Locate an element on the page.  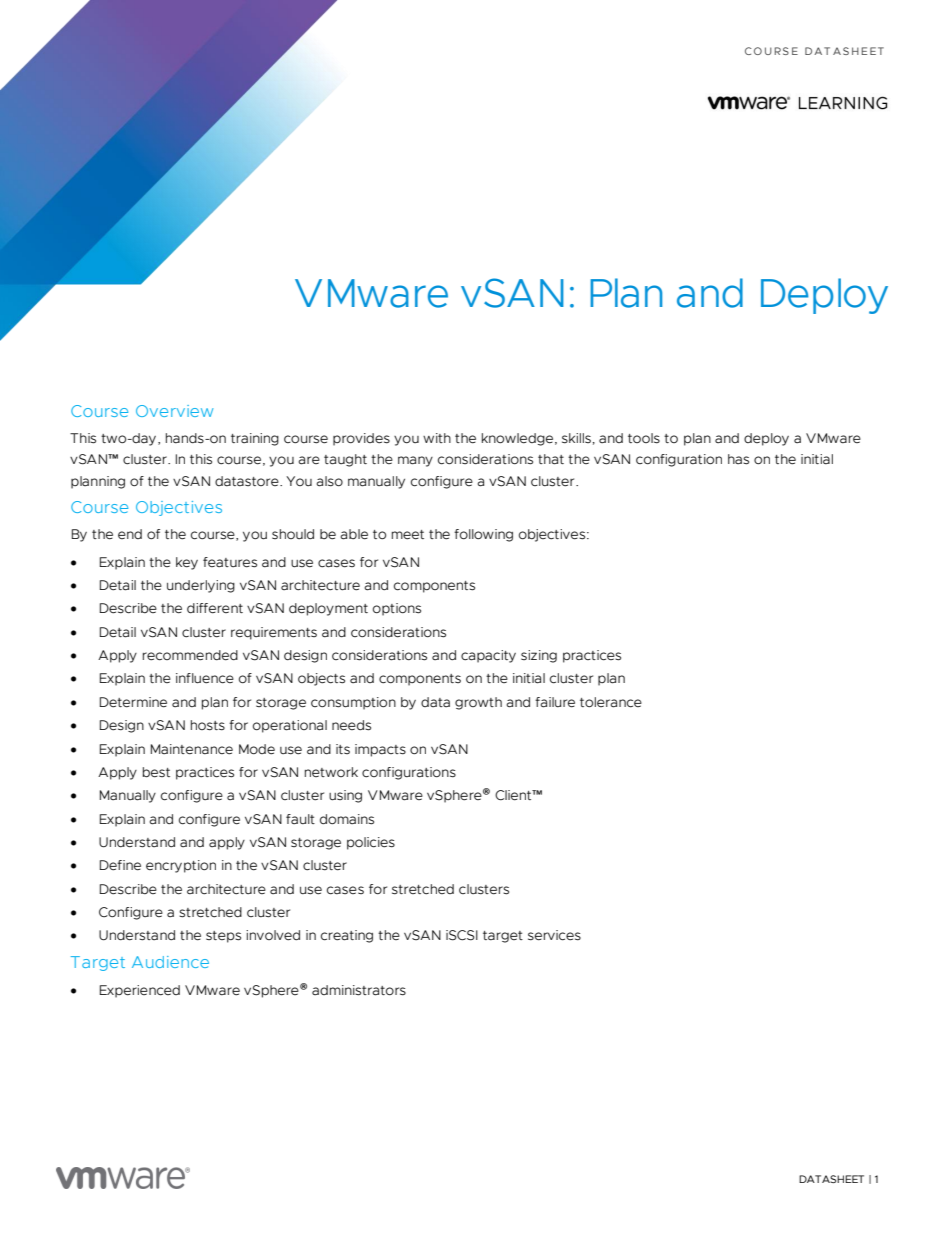
different is located at coordinates (215, 608).
